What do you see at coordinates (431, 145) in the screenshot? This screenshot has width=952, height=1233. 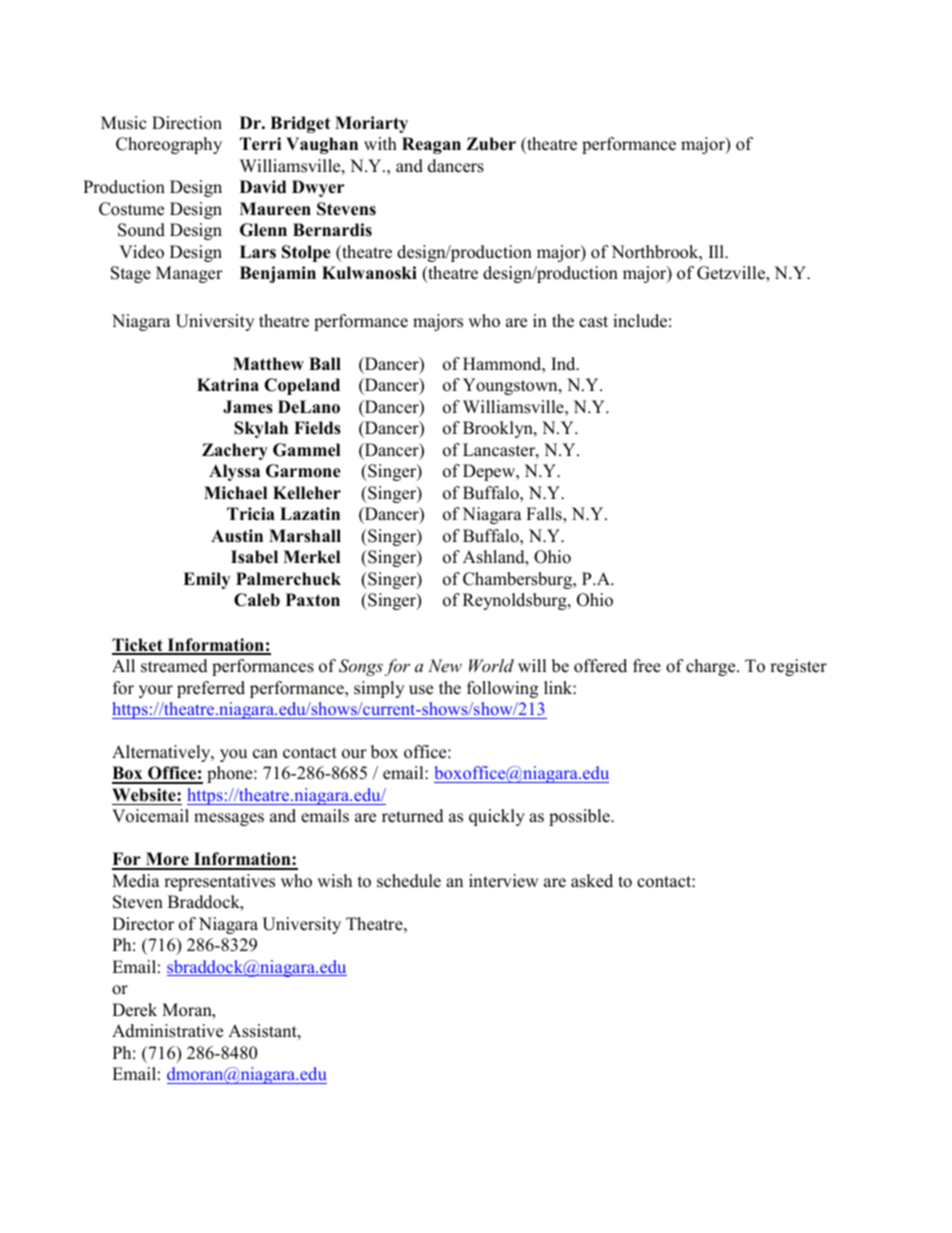 I see `Reagan` at bounding box center [431, 145].
